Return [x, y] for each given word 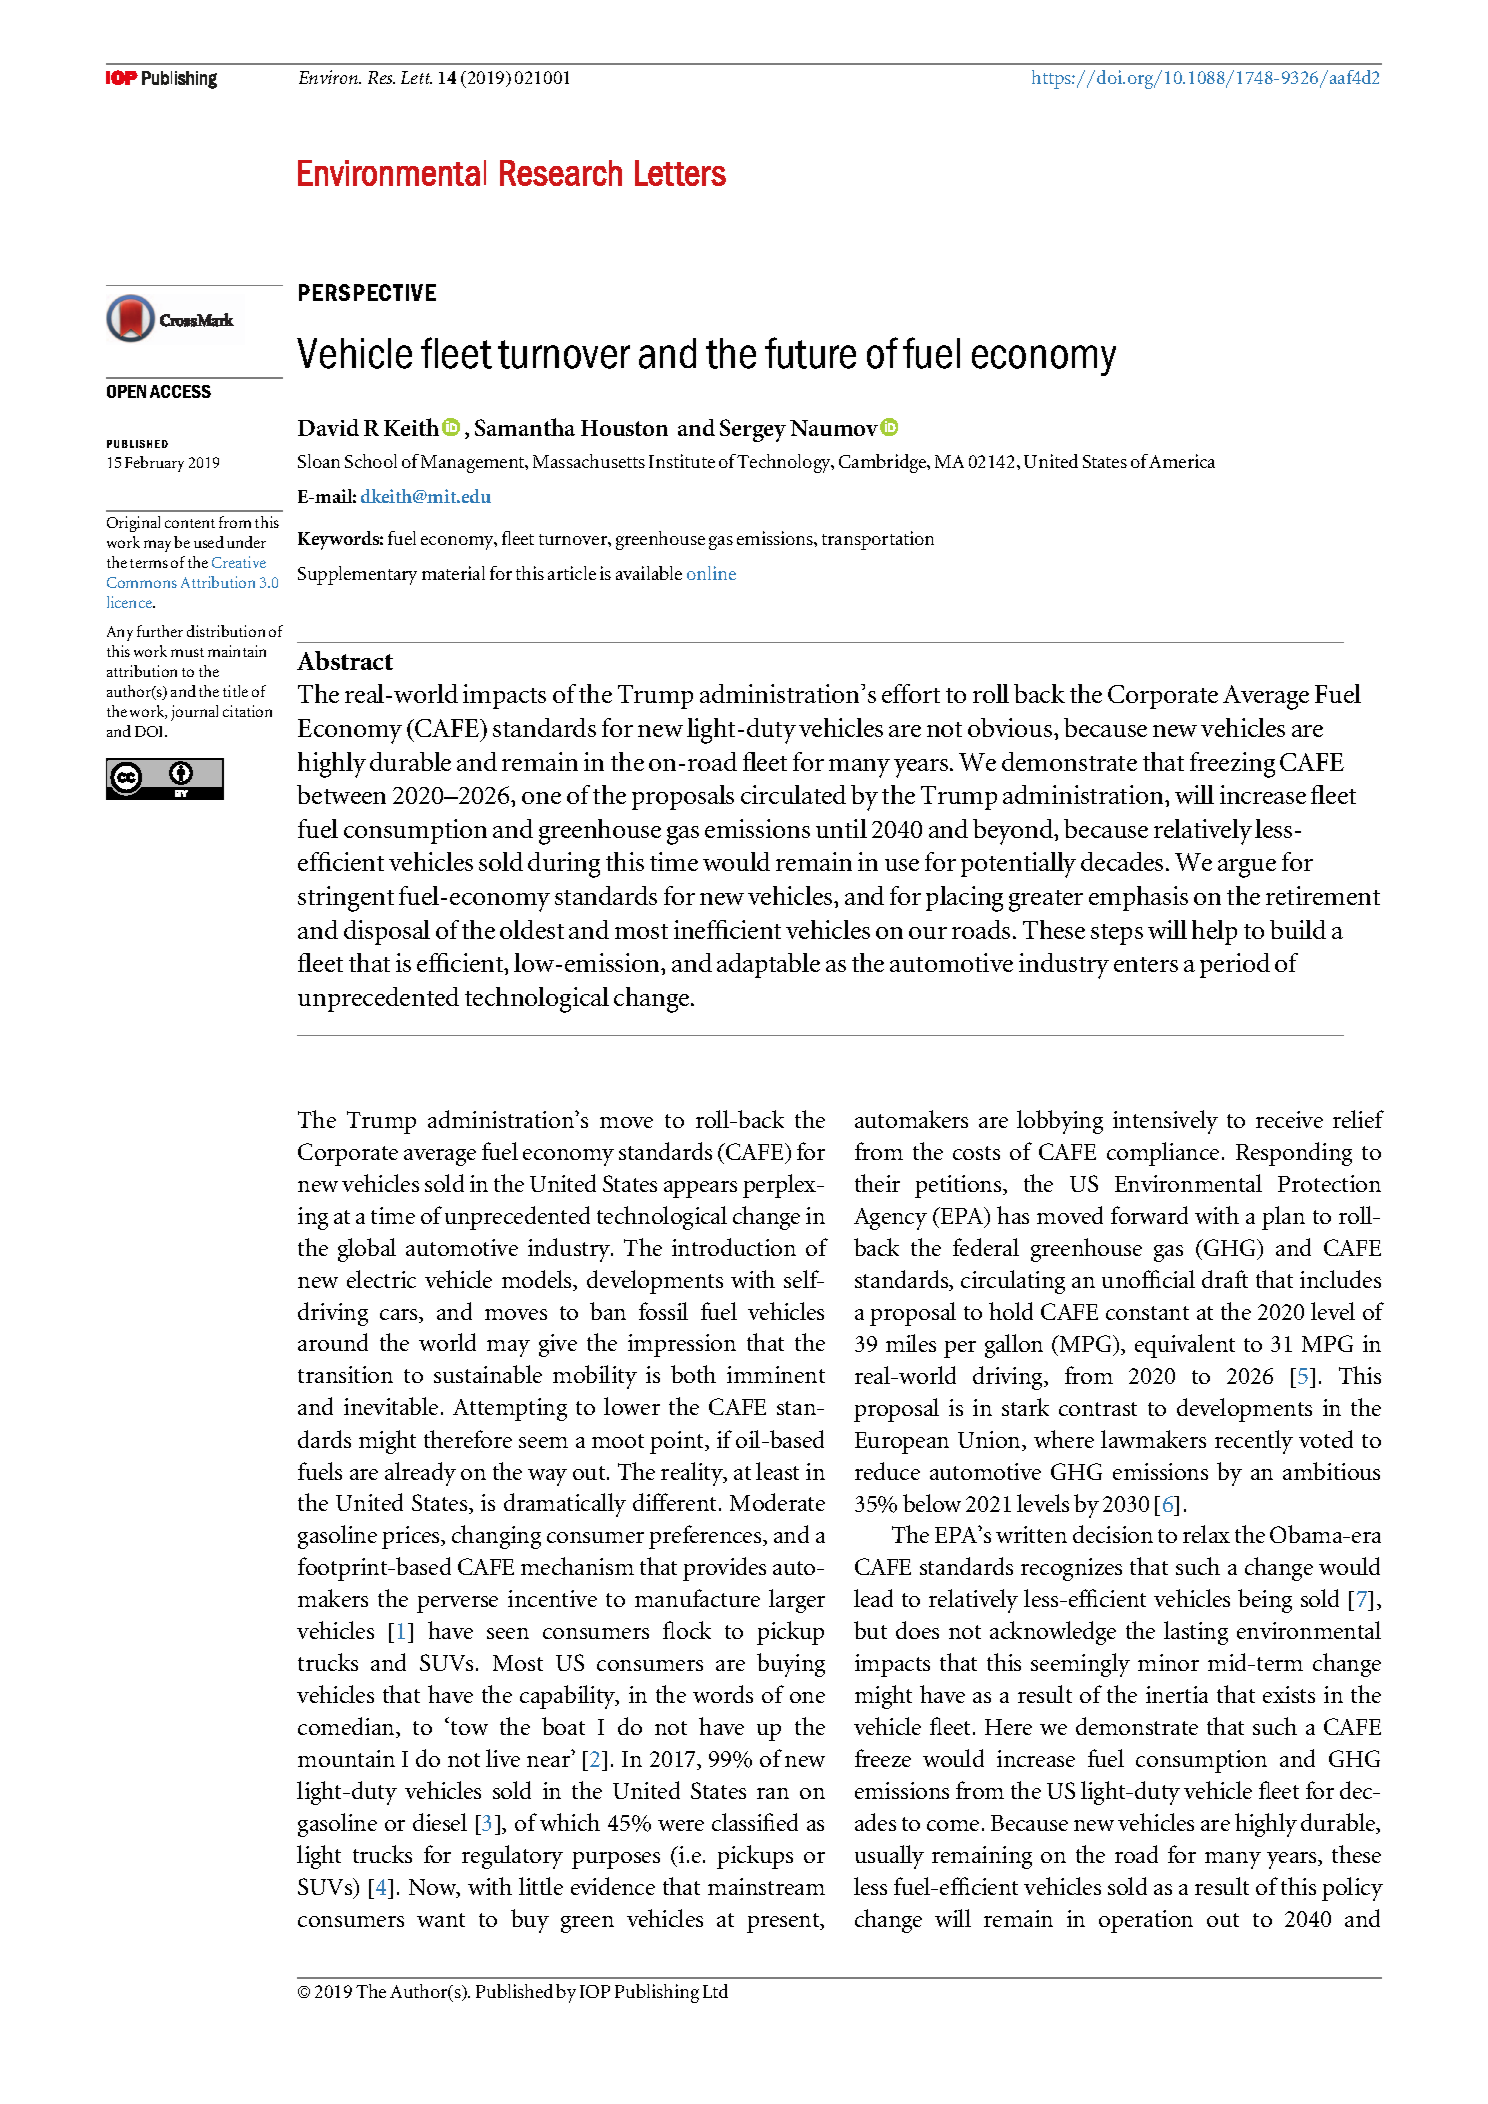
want [441, 1920]
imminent [776, 1374]
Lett [416, 77]
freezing [1232, 765]
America [1182, 461]
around [333, 1342]
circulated [793, 794]
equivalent [1185, 1346]
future [810, 353]
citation [247, 711]
